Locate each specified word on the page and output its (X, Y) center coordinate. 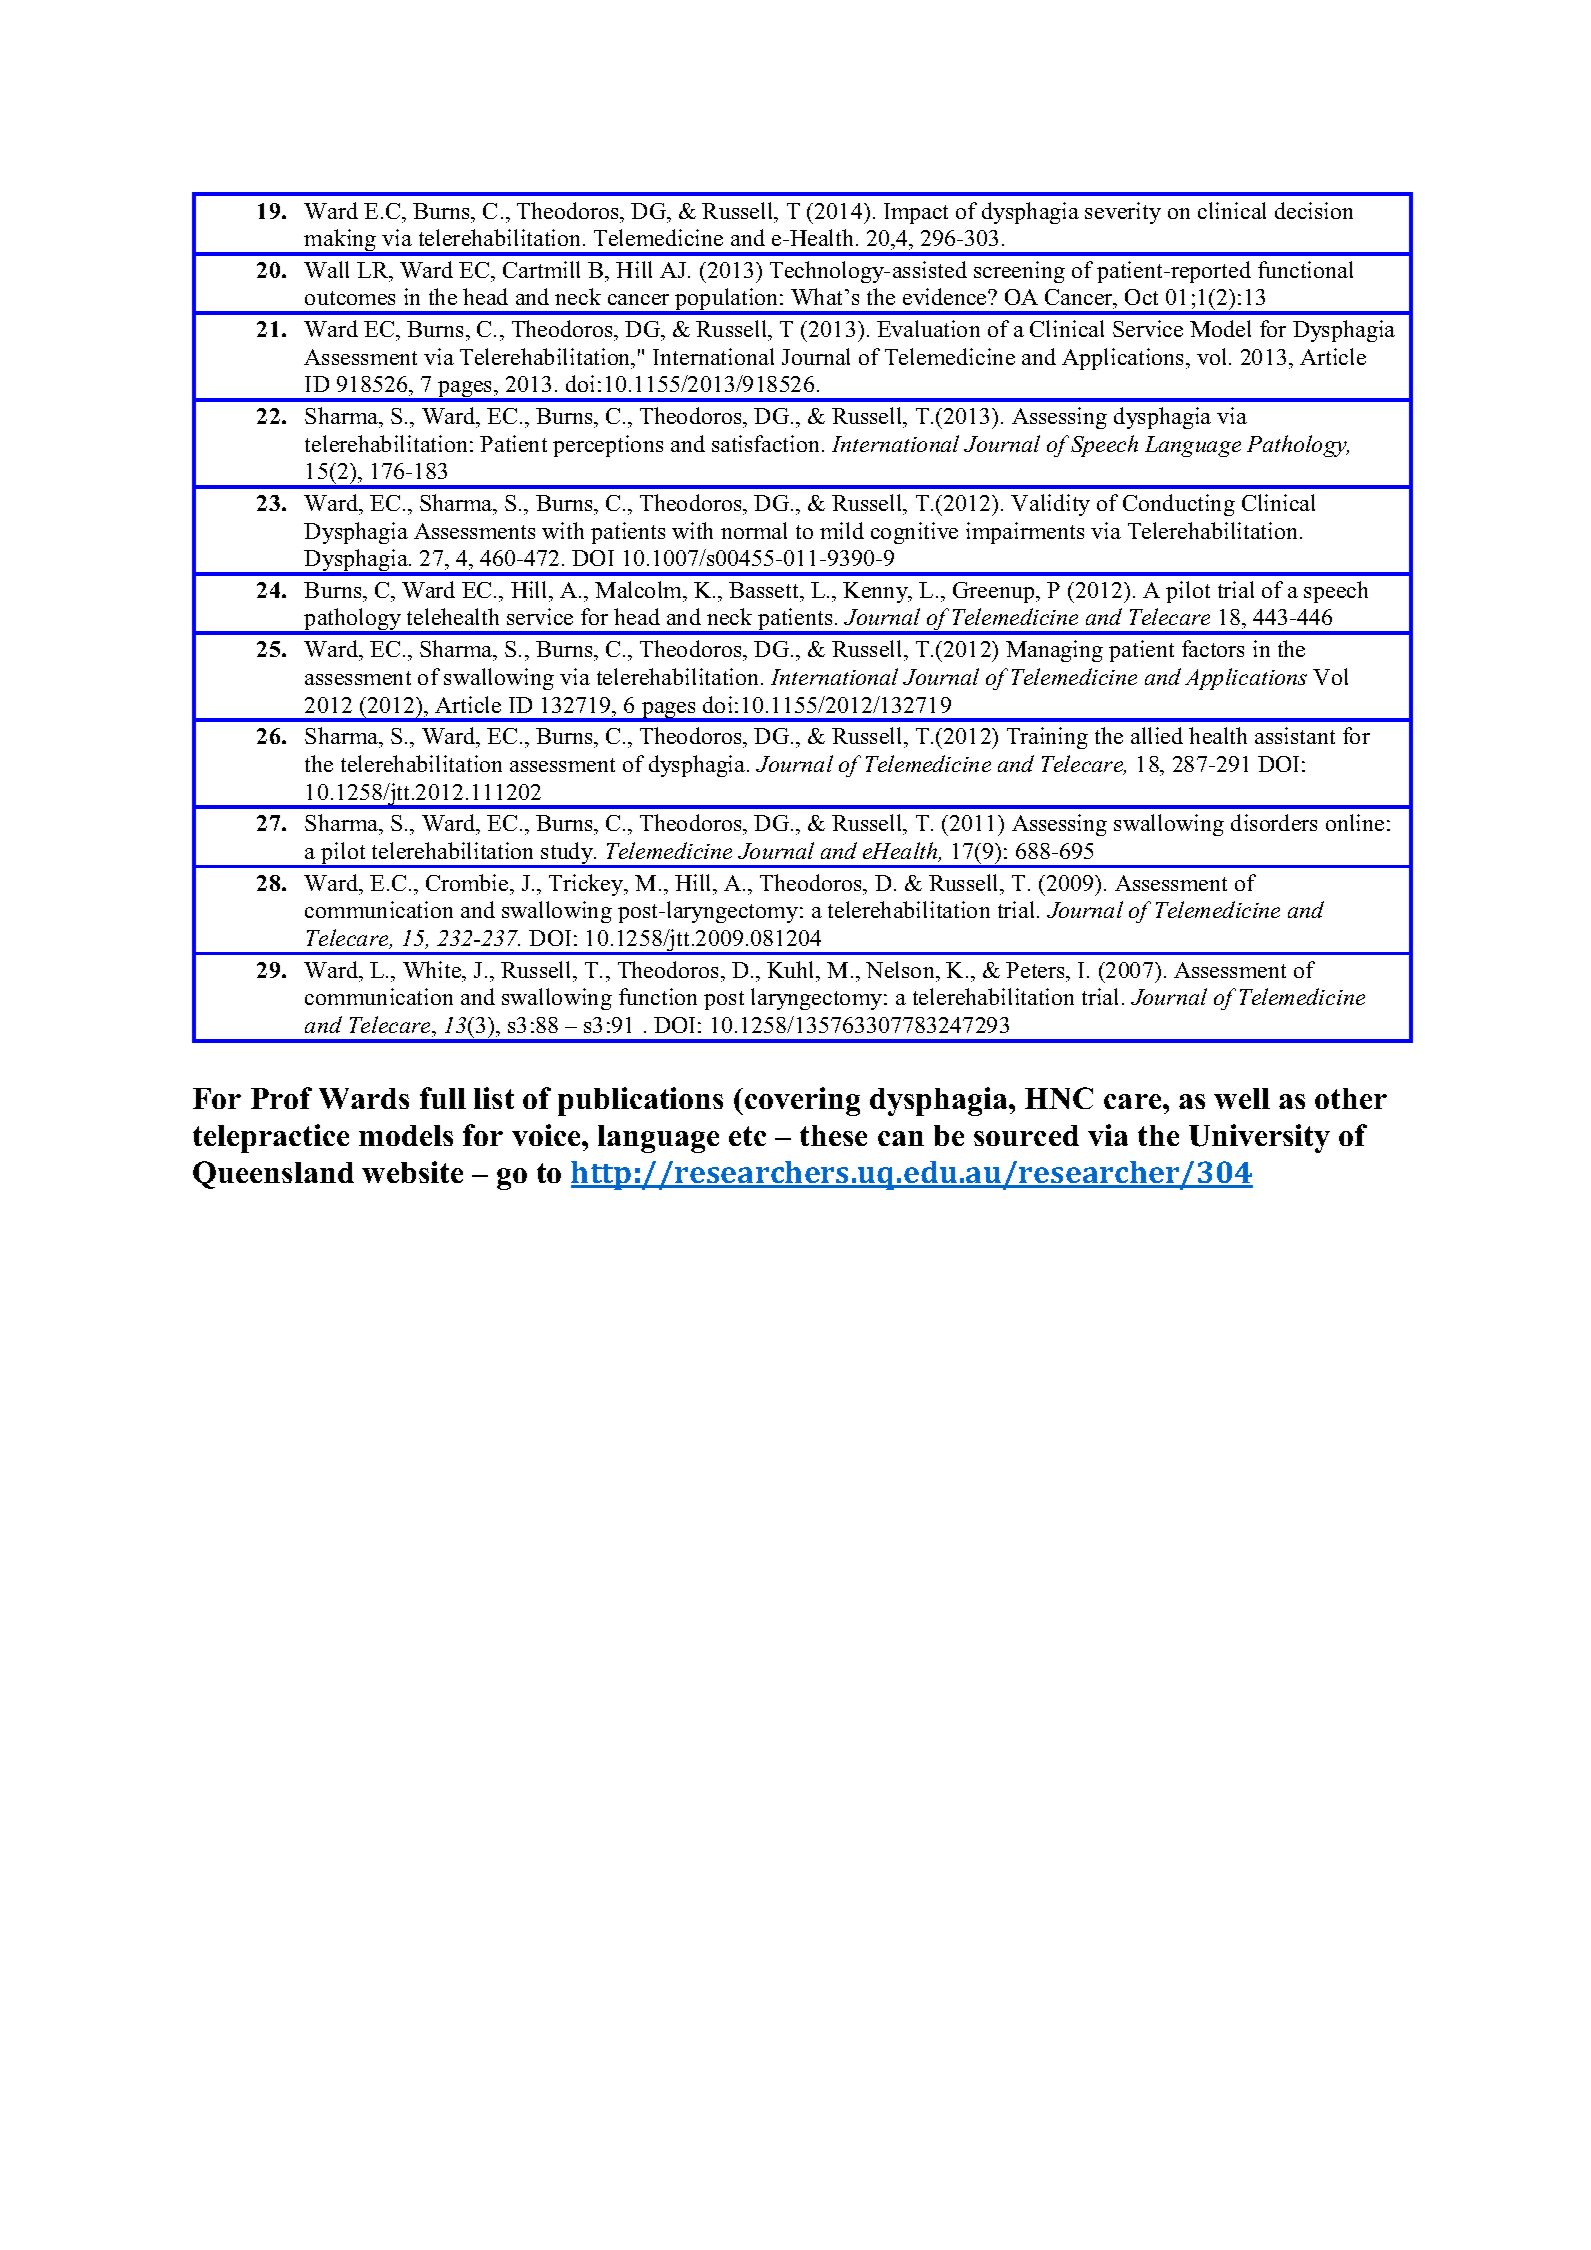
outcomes (350, 298)
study (567, 854)
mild (842, 530)
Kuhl (792, 969)
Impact (916, 213)
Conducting (1179, 505)
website (412, 1172)
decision (1314, 210)
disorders (1274, 822)
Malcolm (640, 589)
